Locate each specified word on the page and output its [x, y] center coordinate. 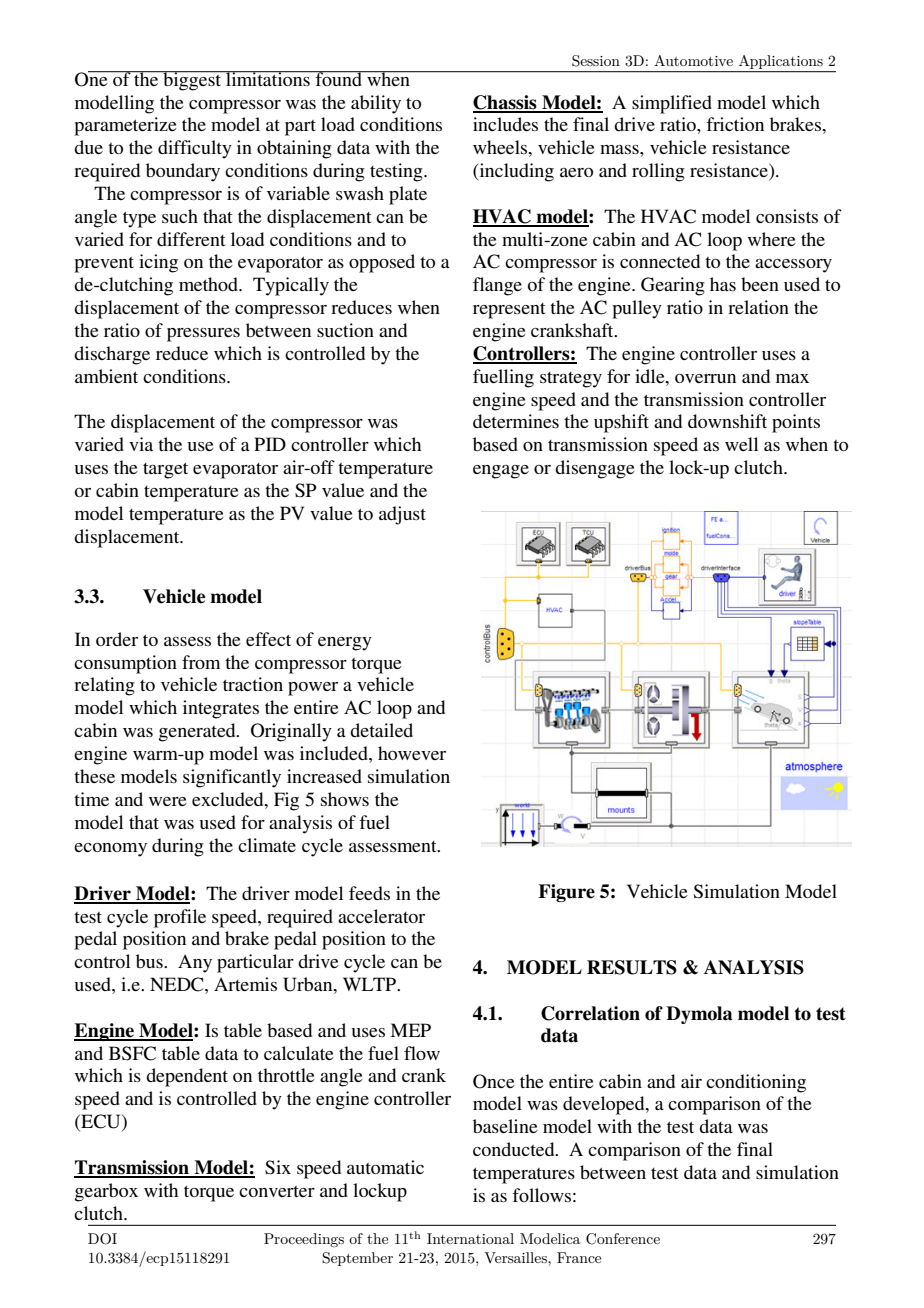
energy [345, 644]
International [470, 1238]
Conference [623, 1239]
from [201, 662]
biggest [192, 81]
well [741, 444]
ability [376, 104]
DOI [102, 1239]
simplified [672, 104]
